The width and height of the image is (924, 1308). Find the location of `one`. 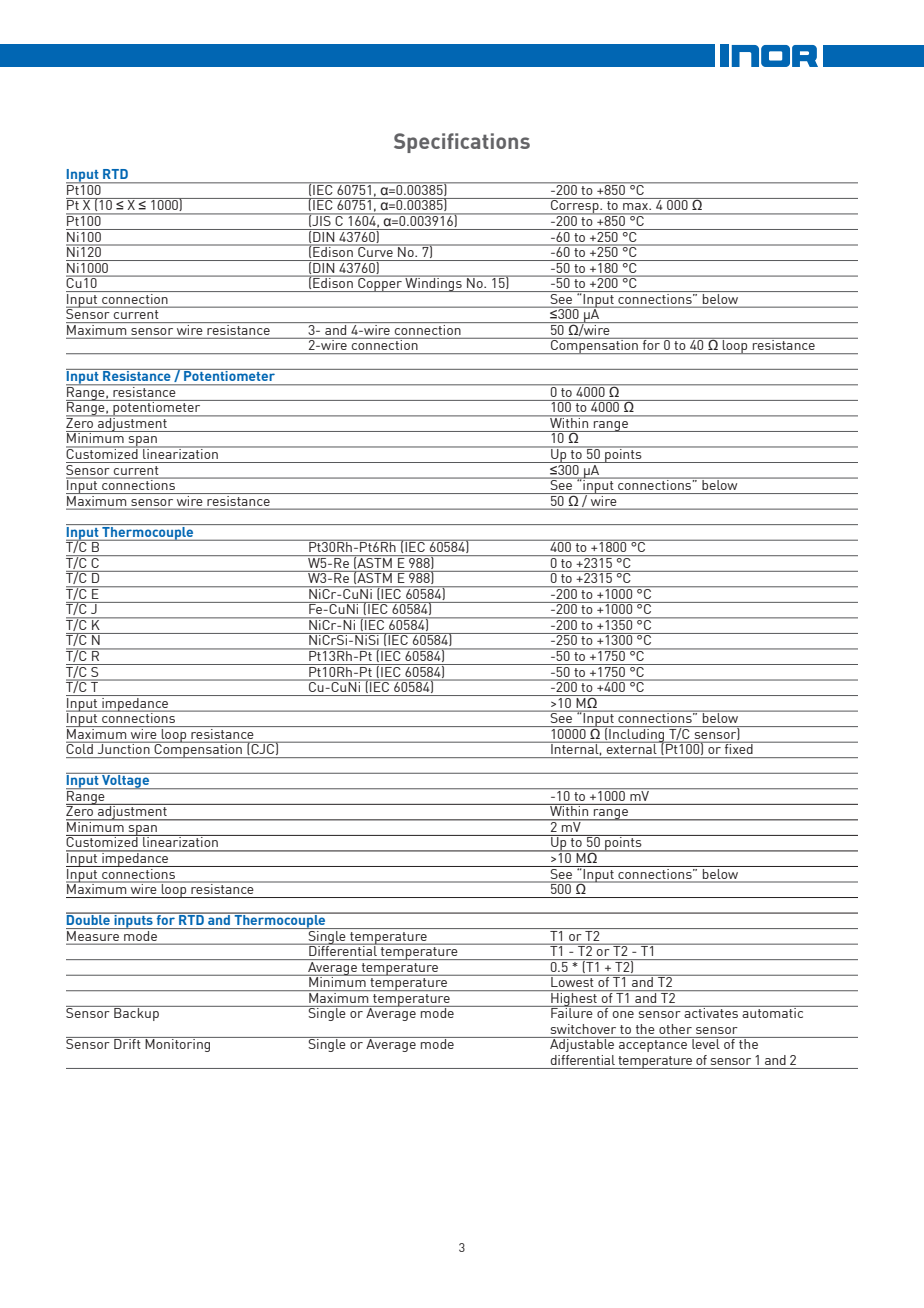

one is located at coordinates (623, 1014).
